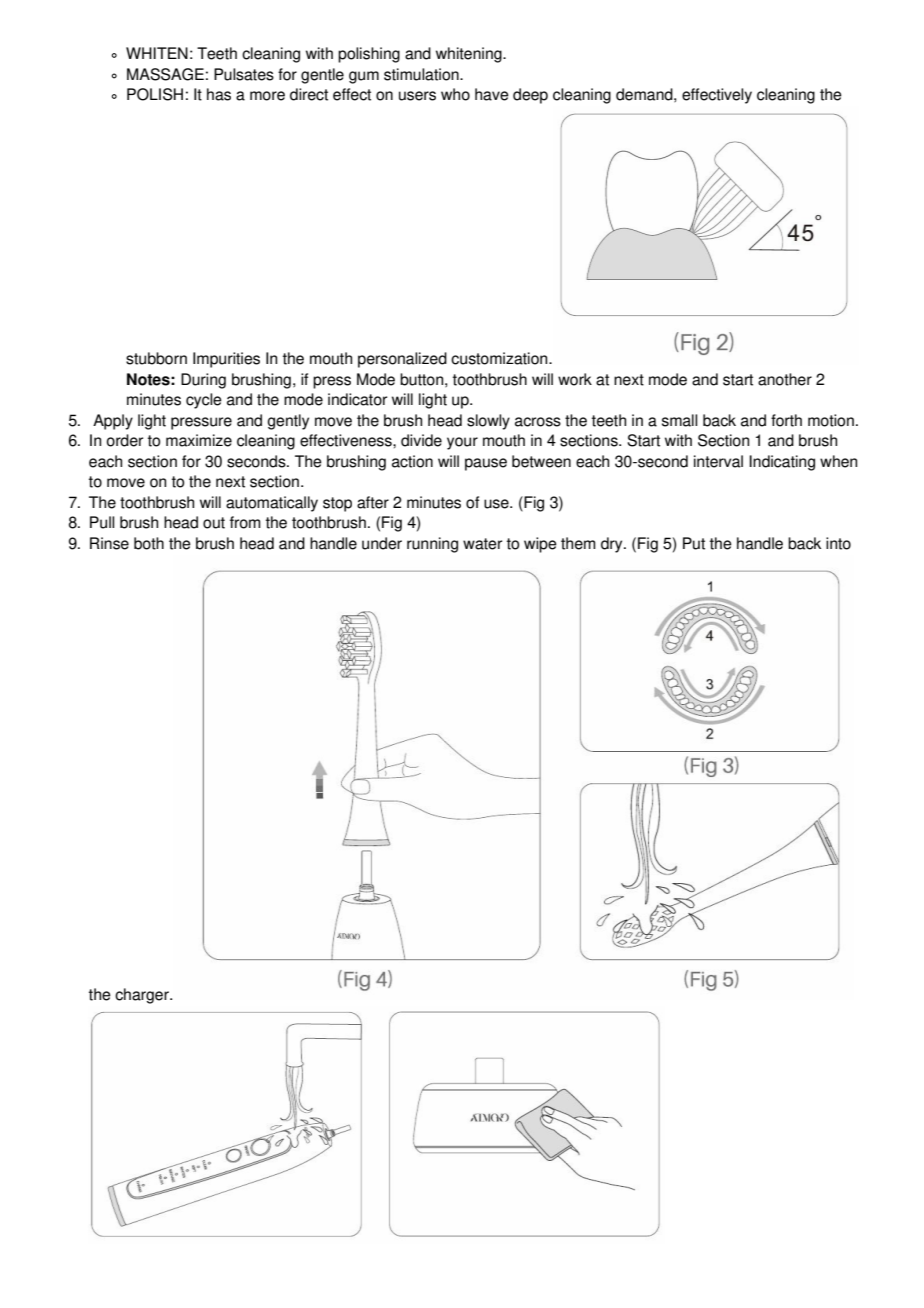 The width and height of the image is (924, 1308). Describe the element at coordinates (219, 94) in the image. I see `has` at that location.
